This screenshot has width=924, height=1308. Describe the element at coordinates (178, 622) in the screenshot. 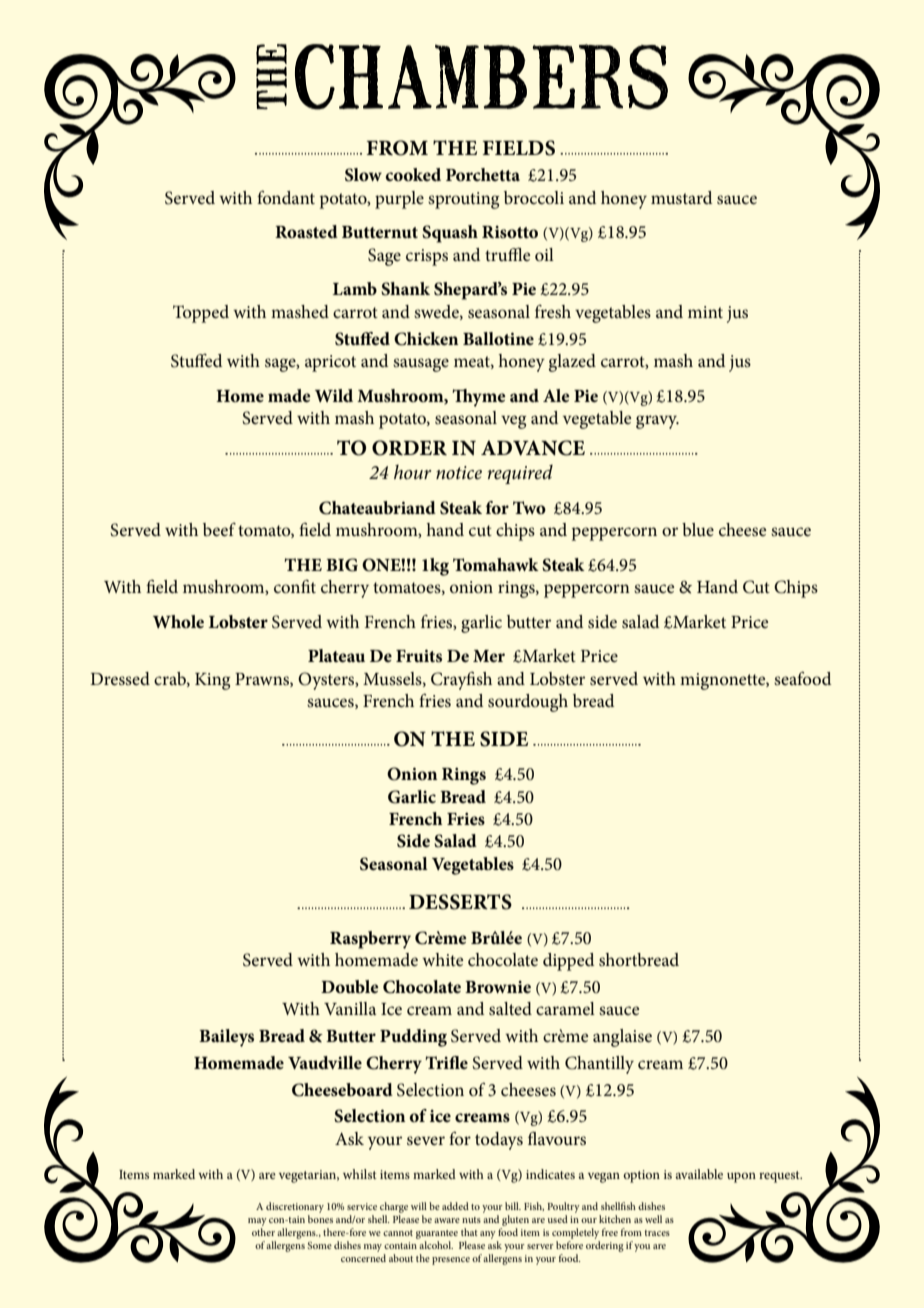

I see `Whole` at that location.
